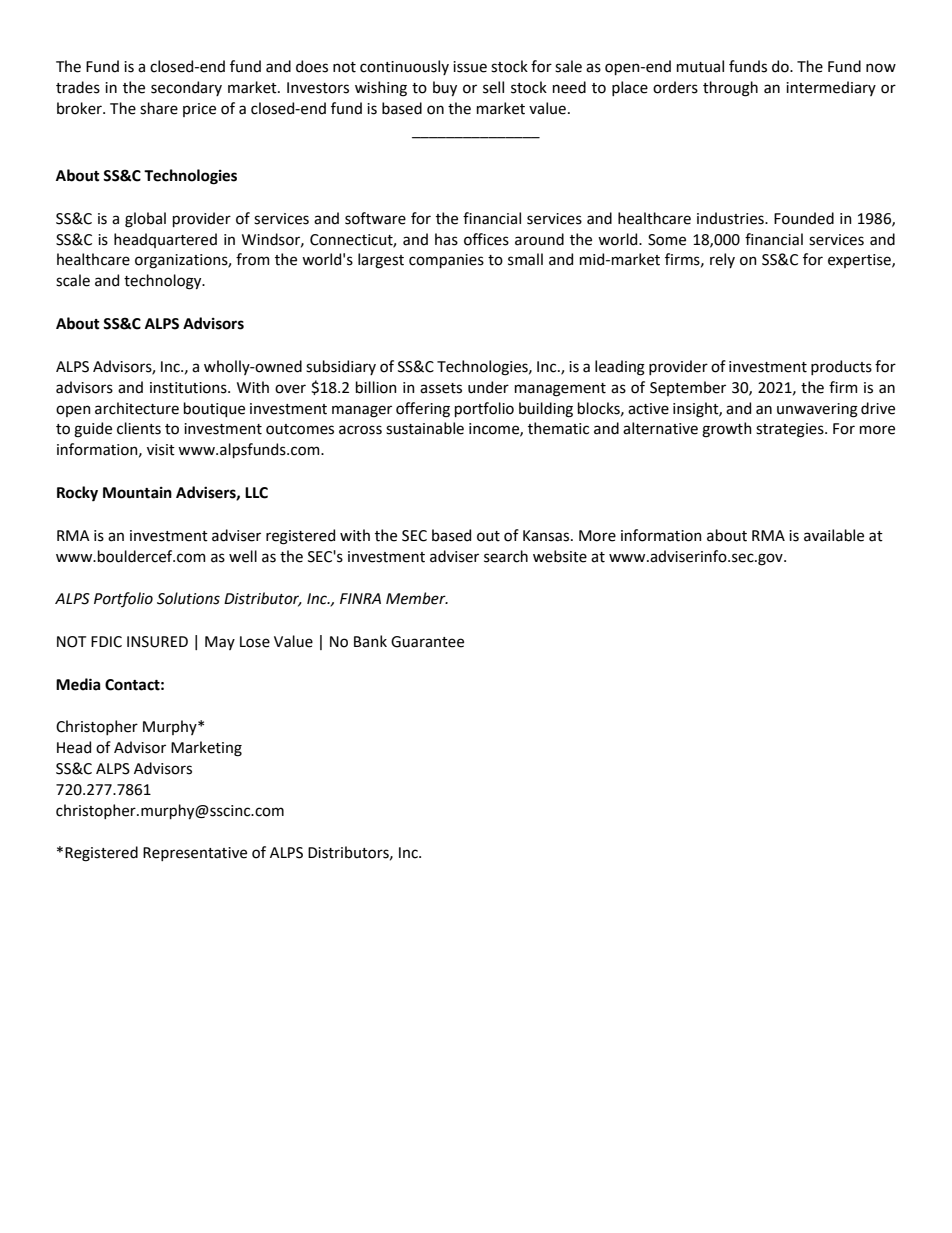 The height and width of the image is (1233, 952). What do you see at coordinates (157, 642) in the image?
I see `INSURED` at bounding box center [157, 642].
